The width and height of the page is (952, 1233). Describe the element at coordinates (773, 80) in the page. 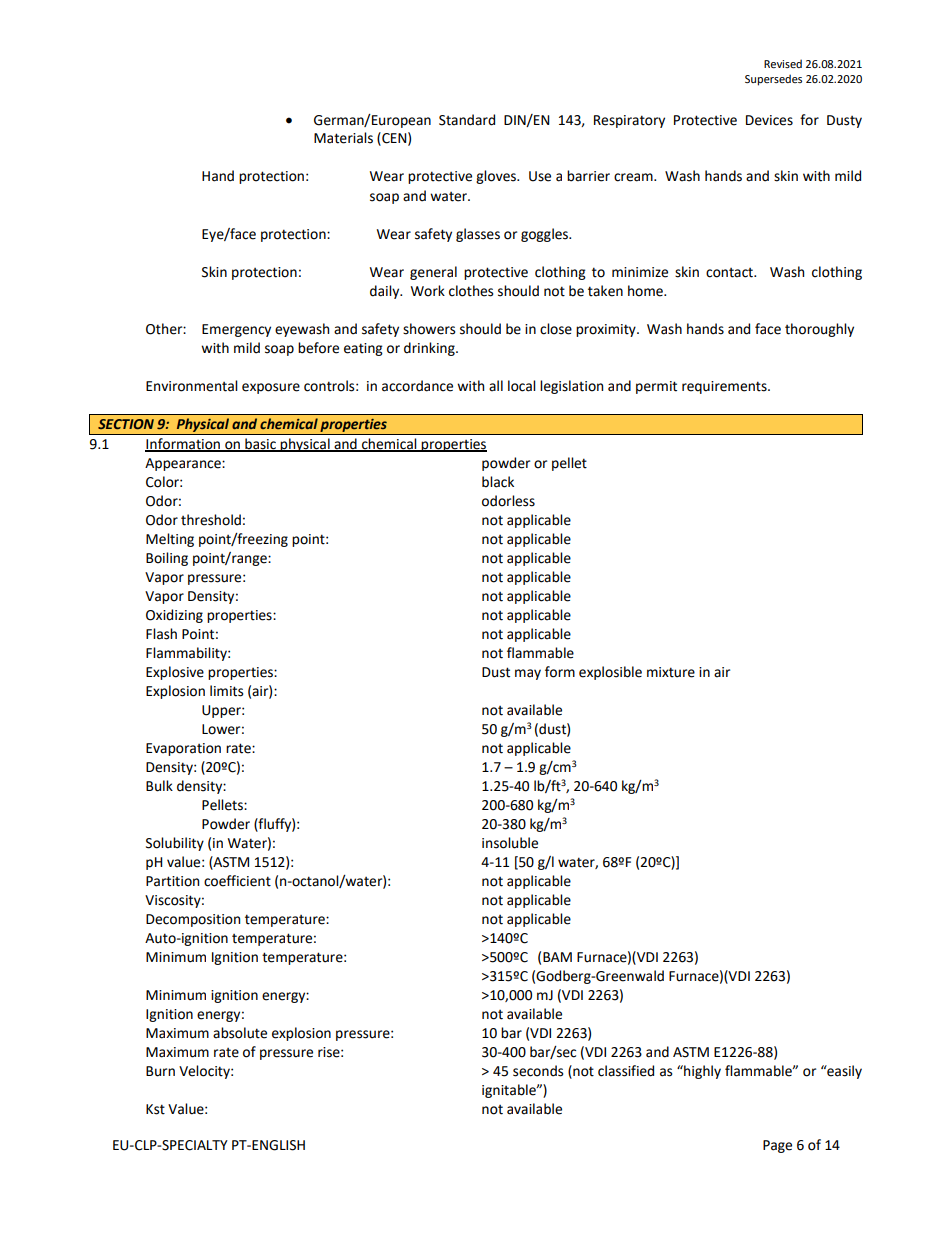

I see `Supersedes` at that location.
